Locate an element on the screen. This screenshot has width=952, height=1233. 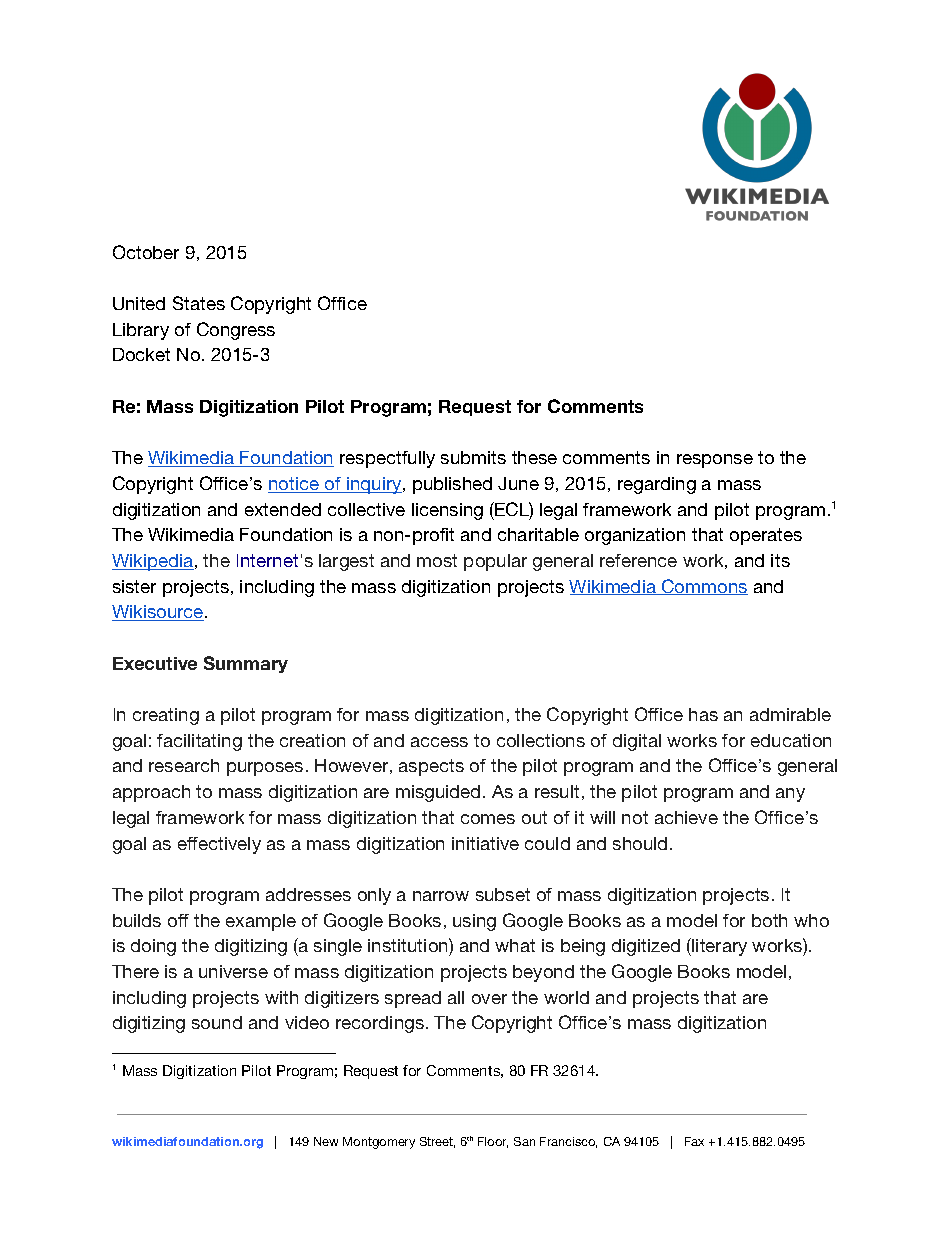
effectively is located at coordinates (219, 845).
